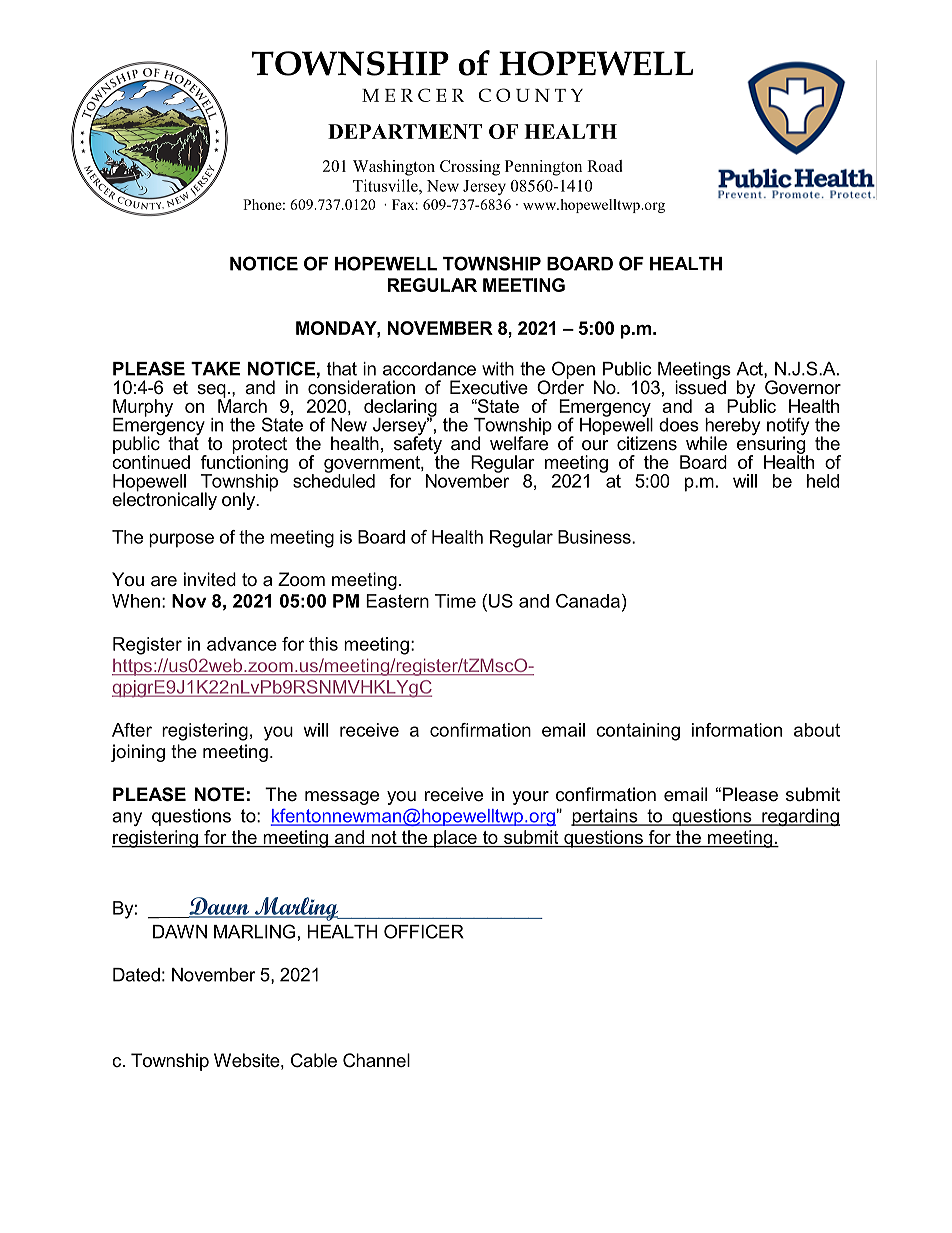  What do you see at coordinates (700, 386) in the screenshot?
I see `issued` at bounding box center [700, 386].
